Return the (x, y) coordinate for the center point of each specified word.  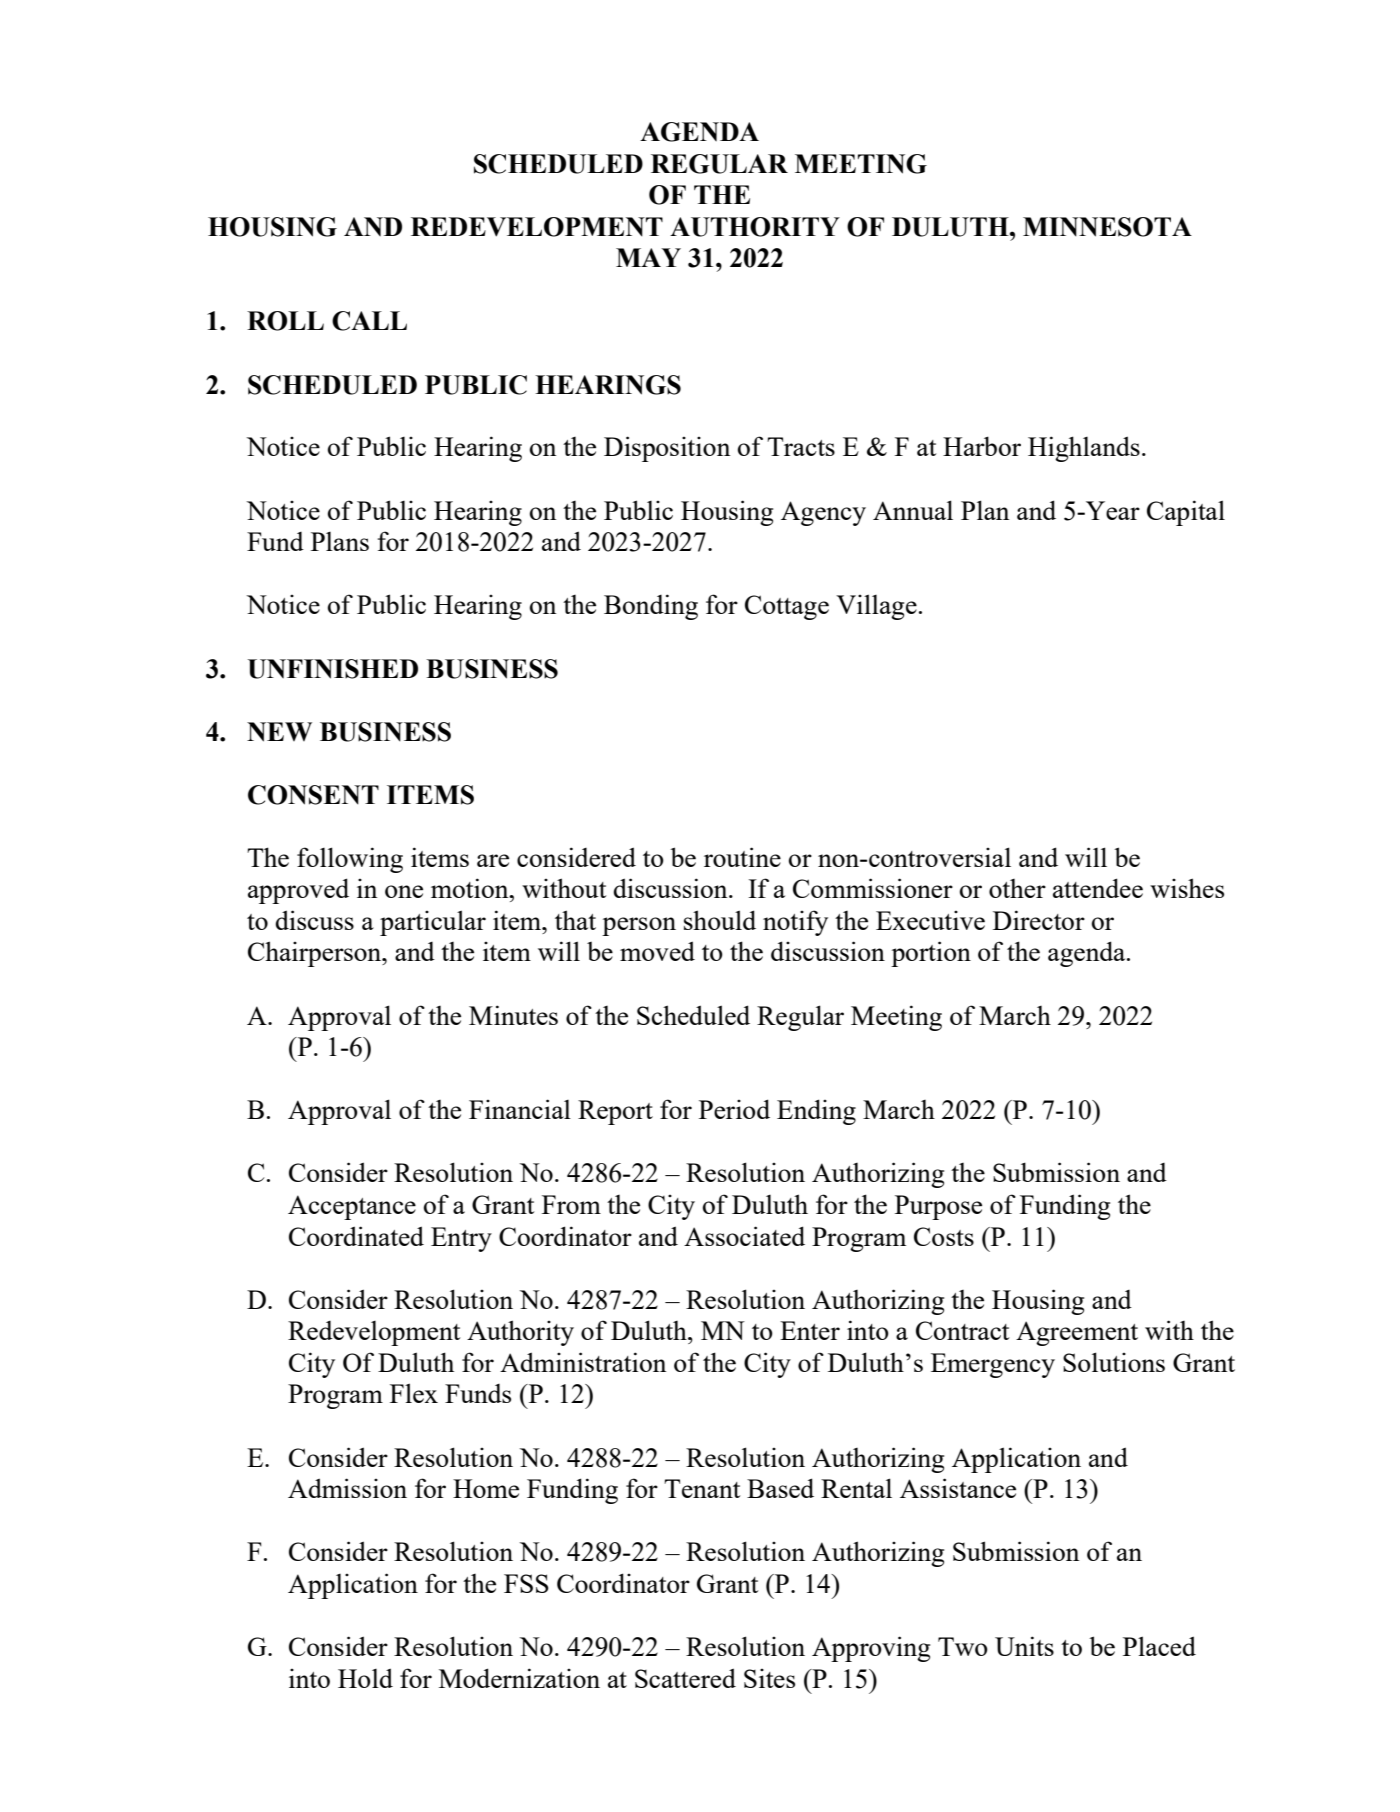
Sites (769, 1678)
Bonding (651, 607)
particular (433, 923)
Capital (1186, 513)
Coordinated (356, 1236)
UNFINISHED (333, 669)
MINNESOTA (1107, 227)
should (720, 920)
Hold (365, 1678)
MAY (648, 257)
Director (1039, 920)
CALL (369, 321)
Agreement (1077, 1333)
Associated (744, 1236)
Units (1024, 1646)
